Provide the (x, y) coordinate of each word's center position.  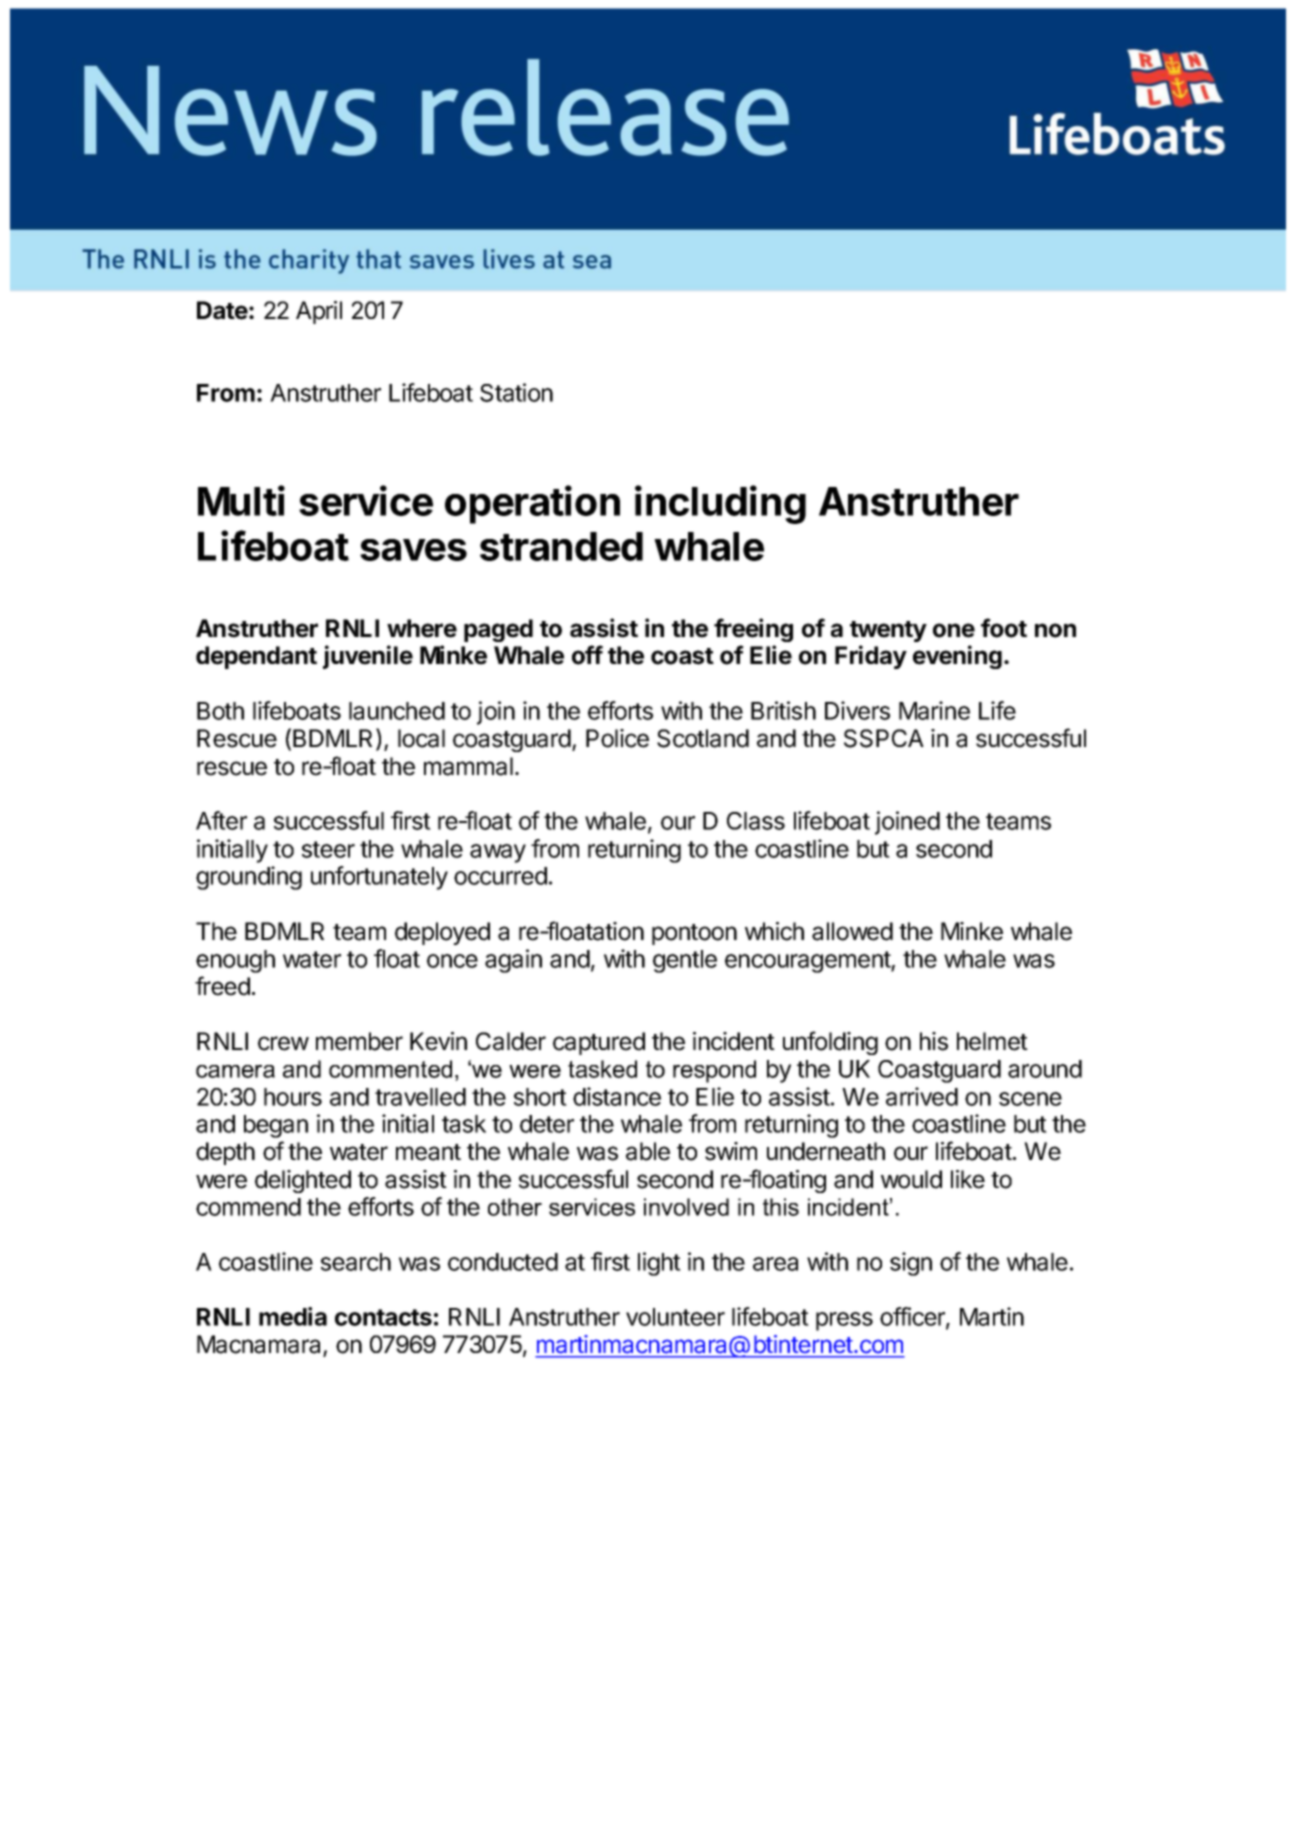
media (293, 1316)
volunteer (675, 1317)
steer (328, 849)
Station (516, 392)
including (720, 504)
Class (756, 821)
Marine (934, 710)
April (319, 312)
